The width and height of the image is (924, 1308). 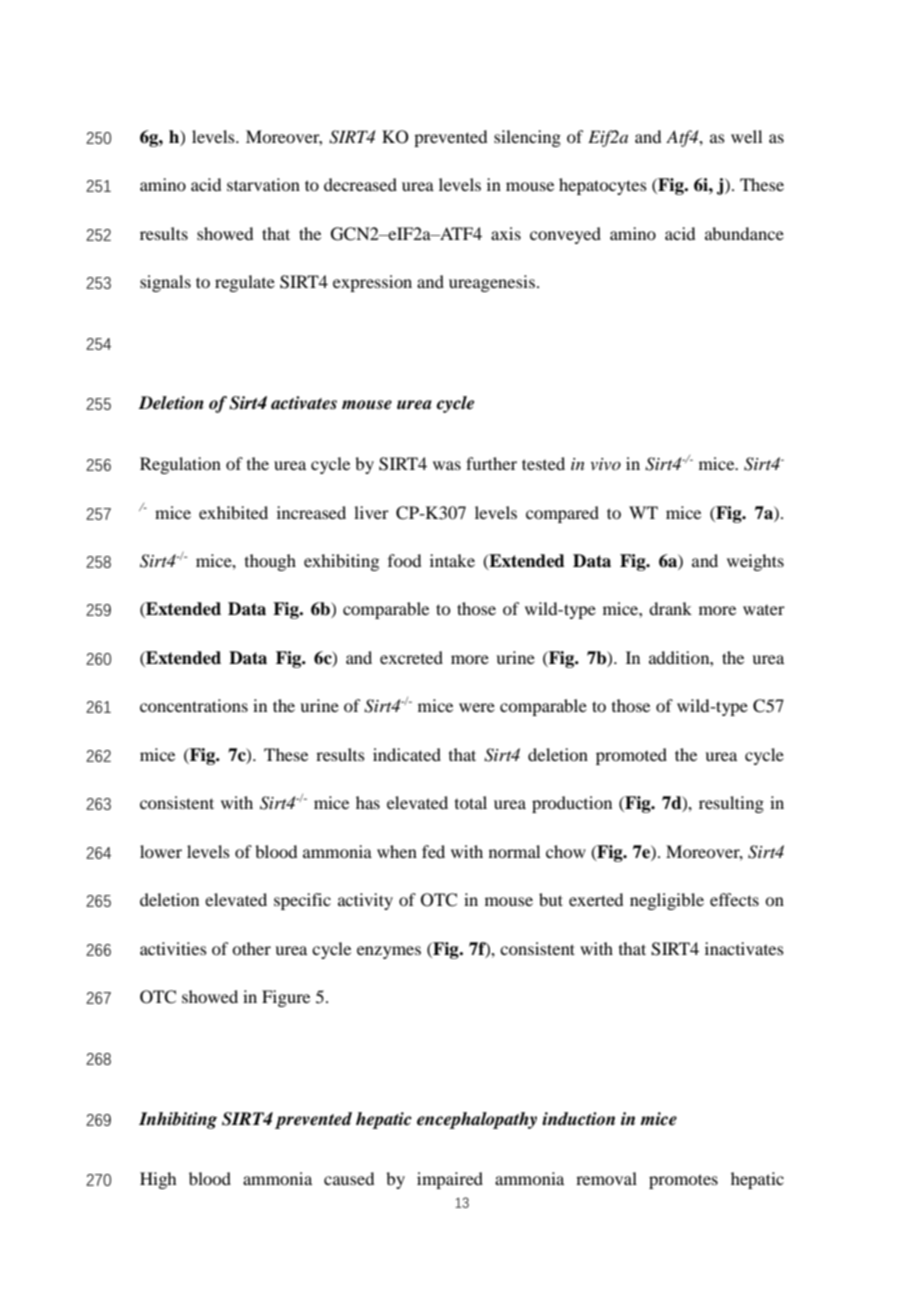 What do you see at coordinates (527, 138) in the image?
I see `silencing` at bounding box center [527, 138].
